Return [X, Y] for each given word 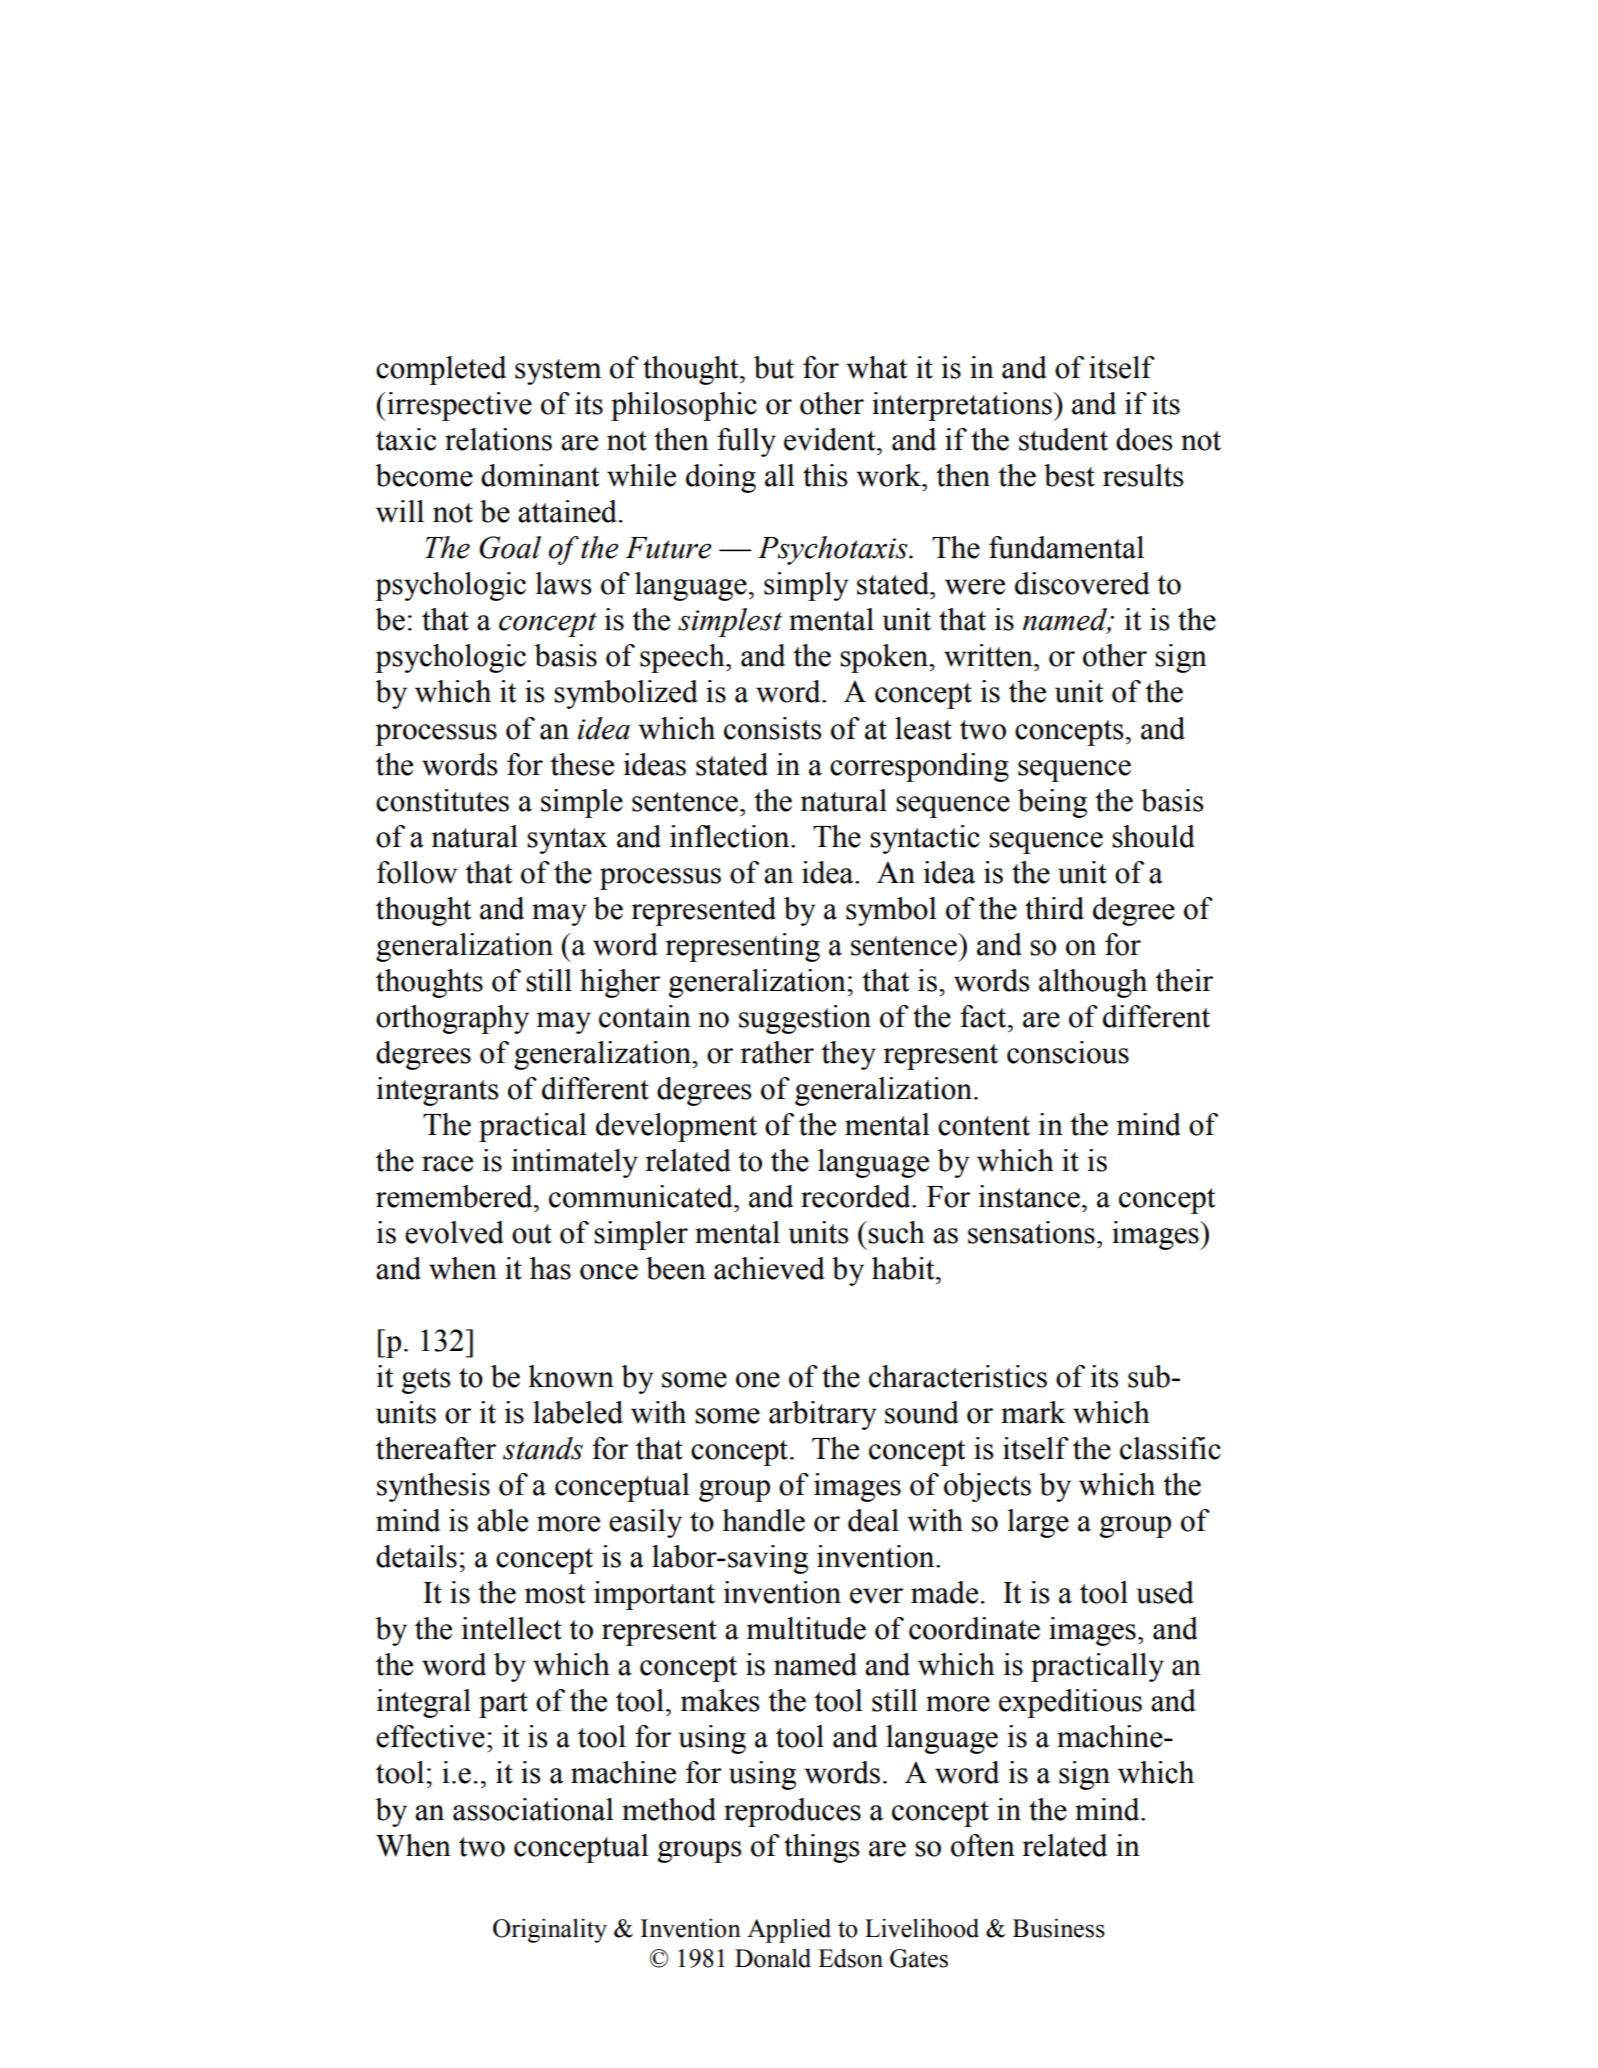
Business [1059, 1928]
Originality [550, 1930]
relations [498, 439]
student [1063, 439]
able [502, 1520]
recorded [857, 1196]
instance [1029, 1196]
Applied [789, 1930]
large [1038, 1523]
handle [763, 1520]
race [447, 1164]
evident [831, 439]
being [1052, 803]
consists [772, 728]
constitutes [442, 800]
